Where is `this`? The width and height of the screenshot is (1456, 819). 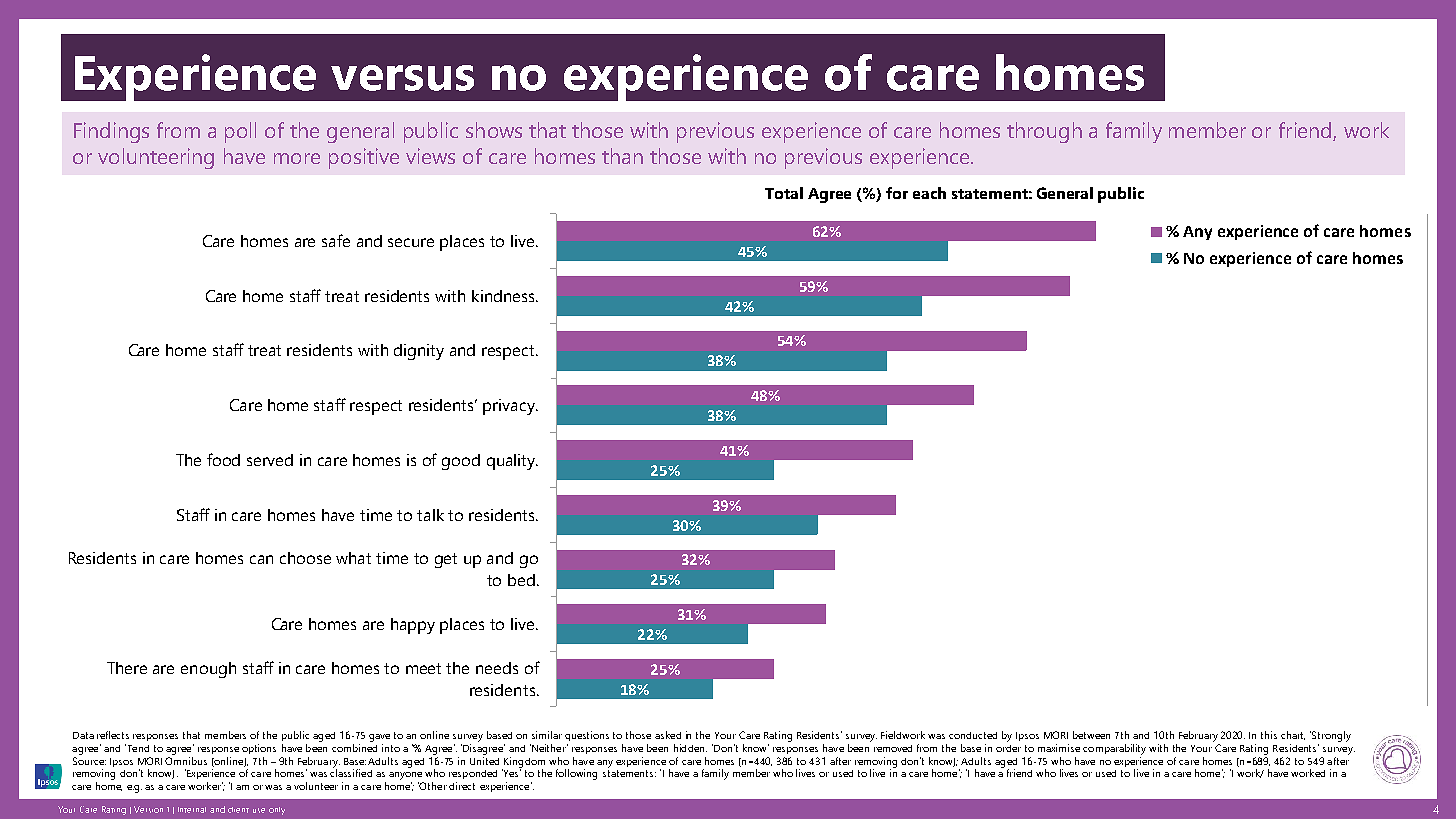
this is located at coordinates (1269, 735).
